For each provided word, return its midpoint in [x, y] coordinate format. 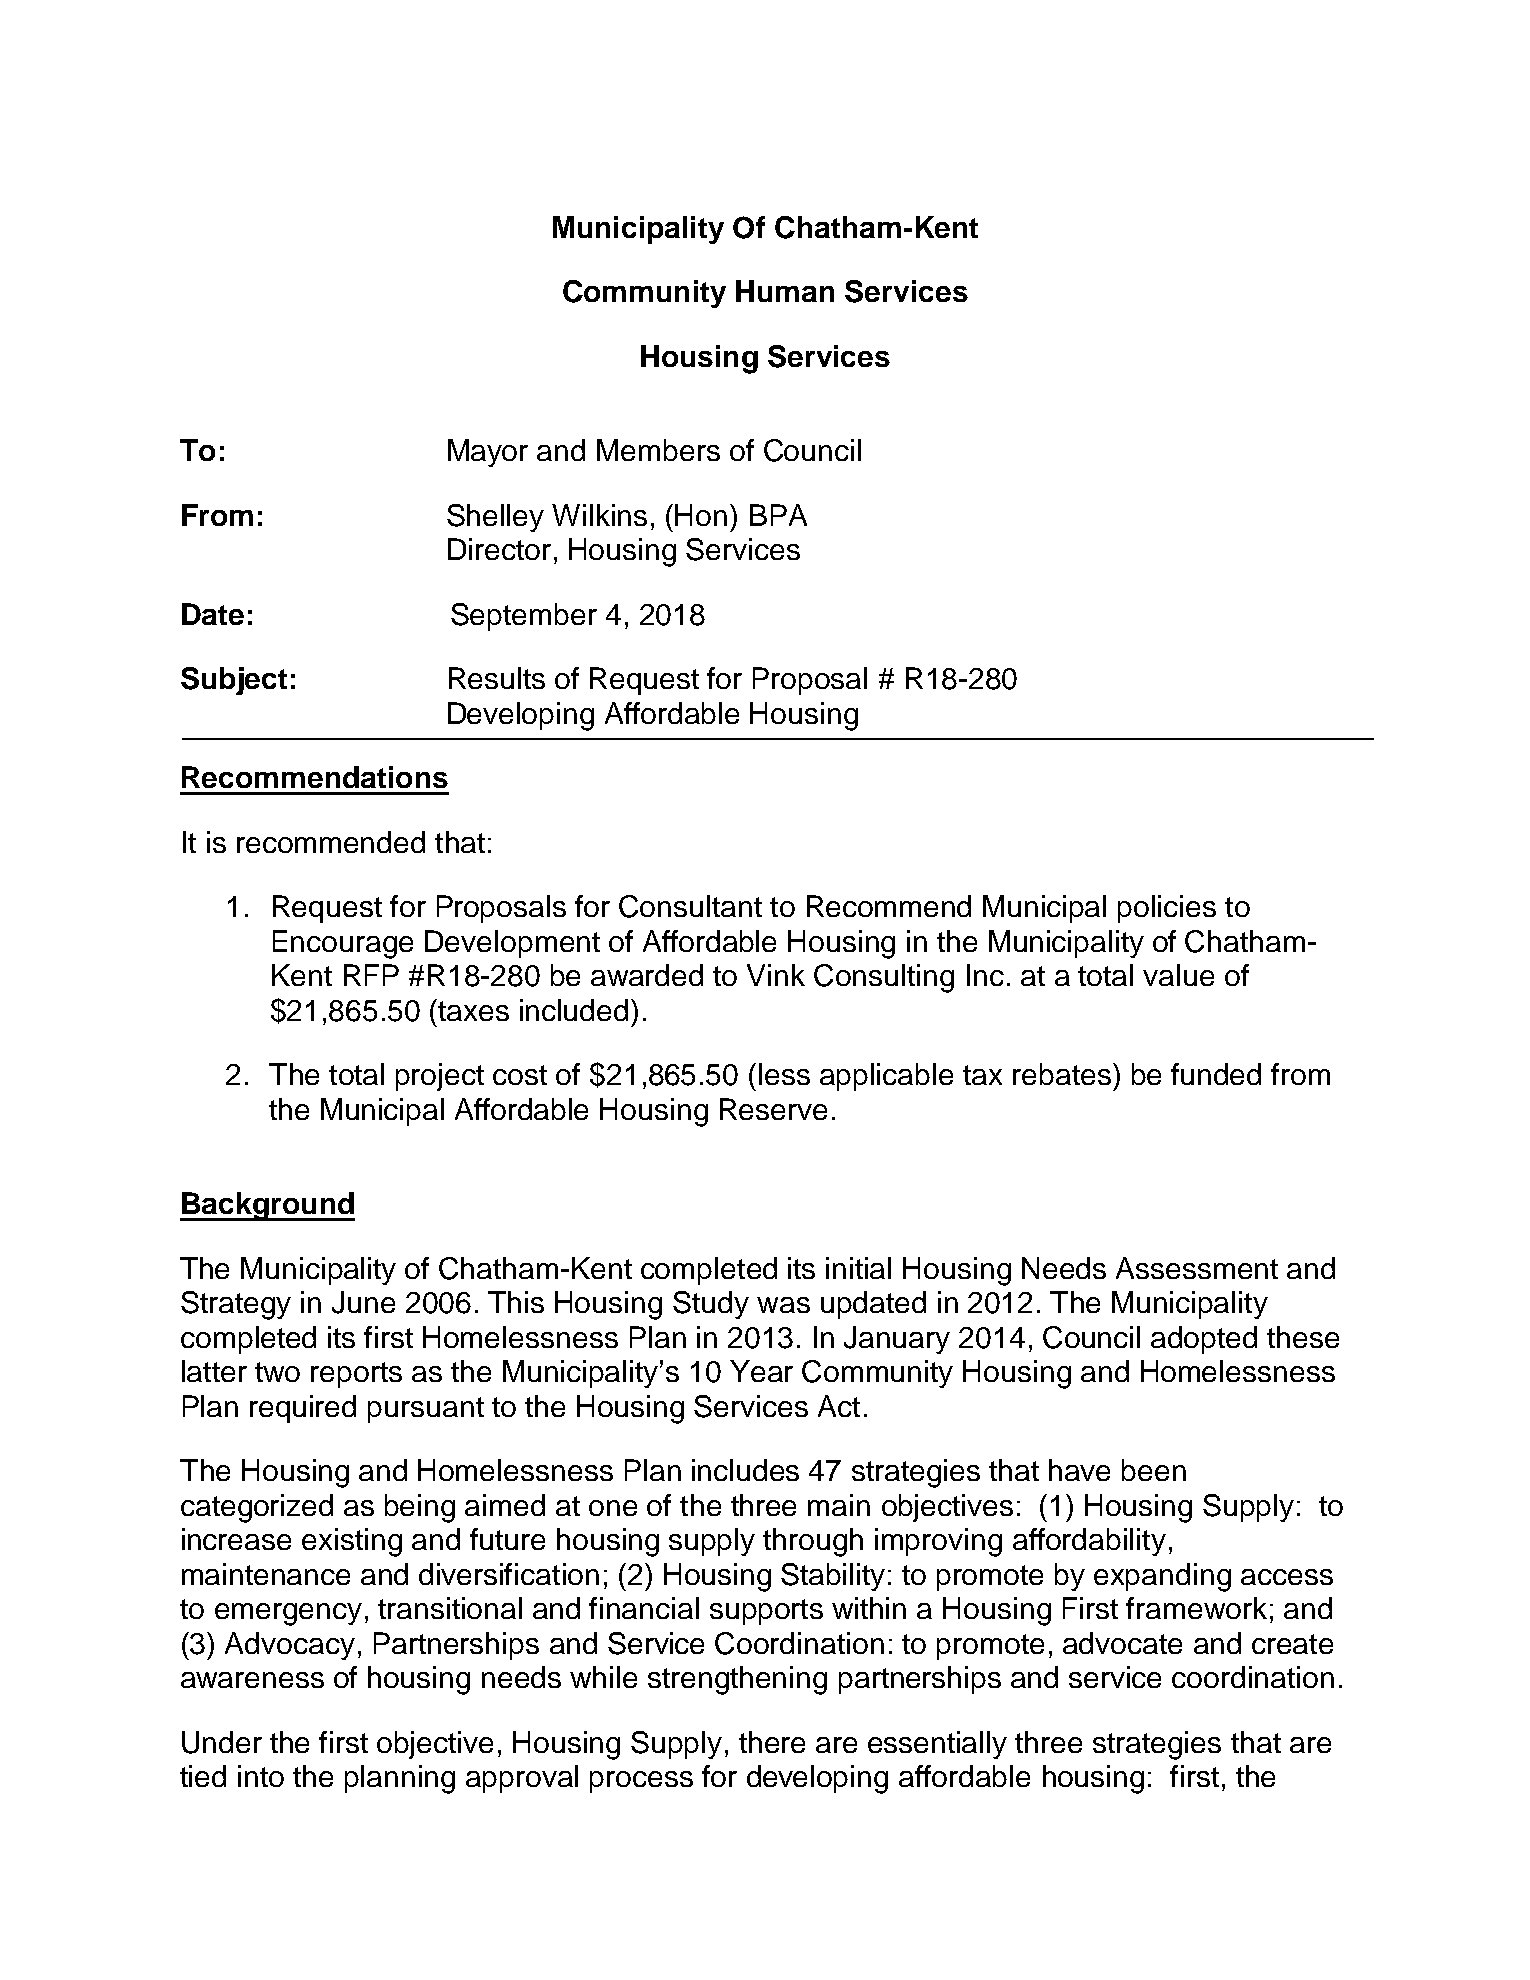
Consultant [690, 906]
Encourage [343, 944]
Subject [234, 681]
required [303, 1409]
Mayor [488, 453]
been [1154, 1470]
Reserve [773, 1109]
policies [1167, 909]
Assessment [1197, 1268]
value [1178, 975]
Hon [701, 515]
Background [267, 1206]
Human [785, 291]
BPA [778, 515]
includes [745, 1470]
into [261, 1776]
